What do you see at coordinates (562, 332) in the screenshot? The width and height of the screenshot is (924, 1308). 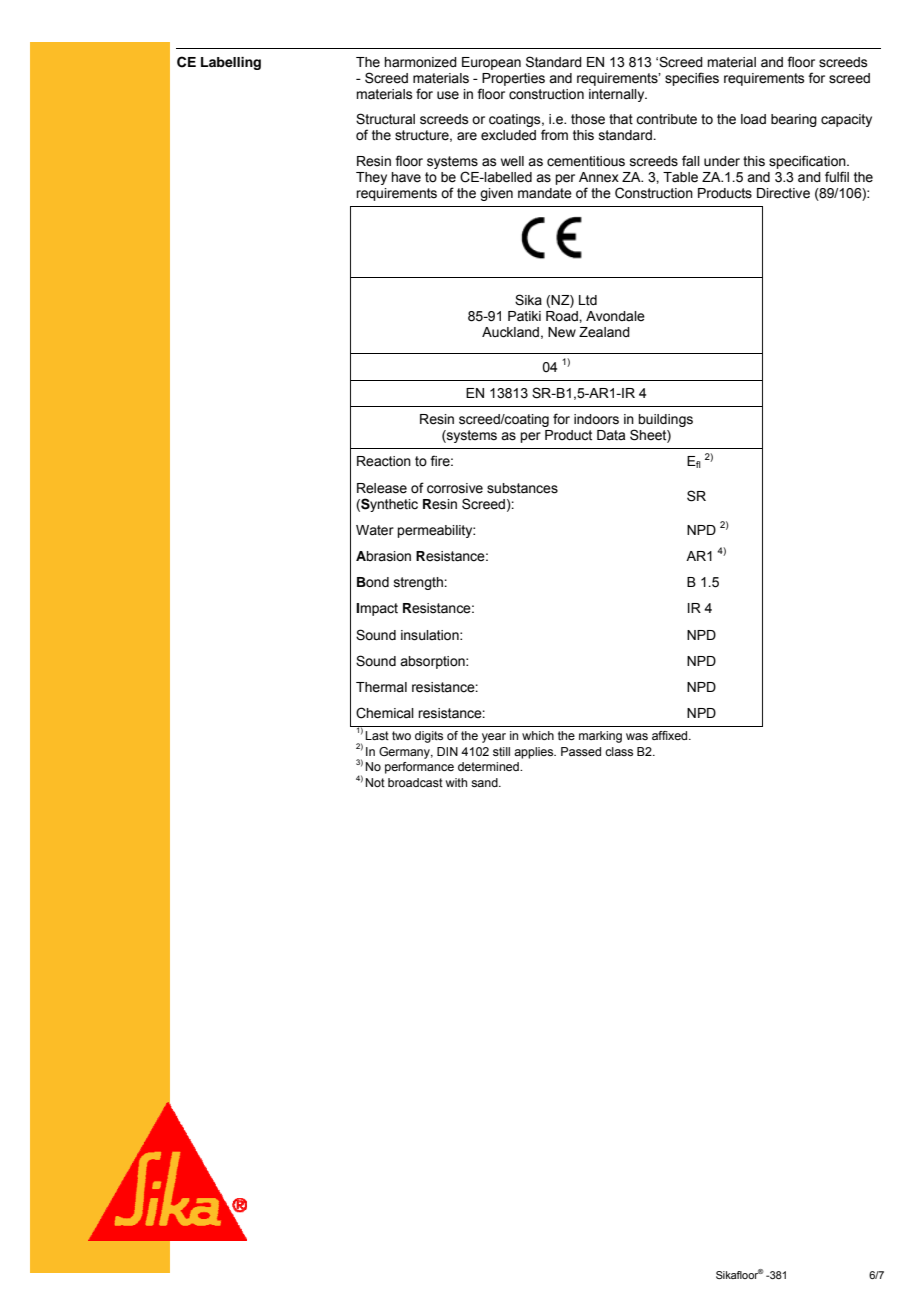 I see `New` at bounding box center [562, 332].
